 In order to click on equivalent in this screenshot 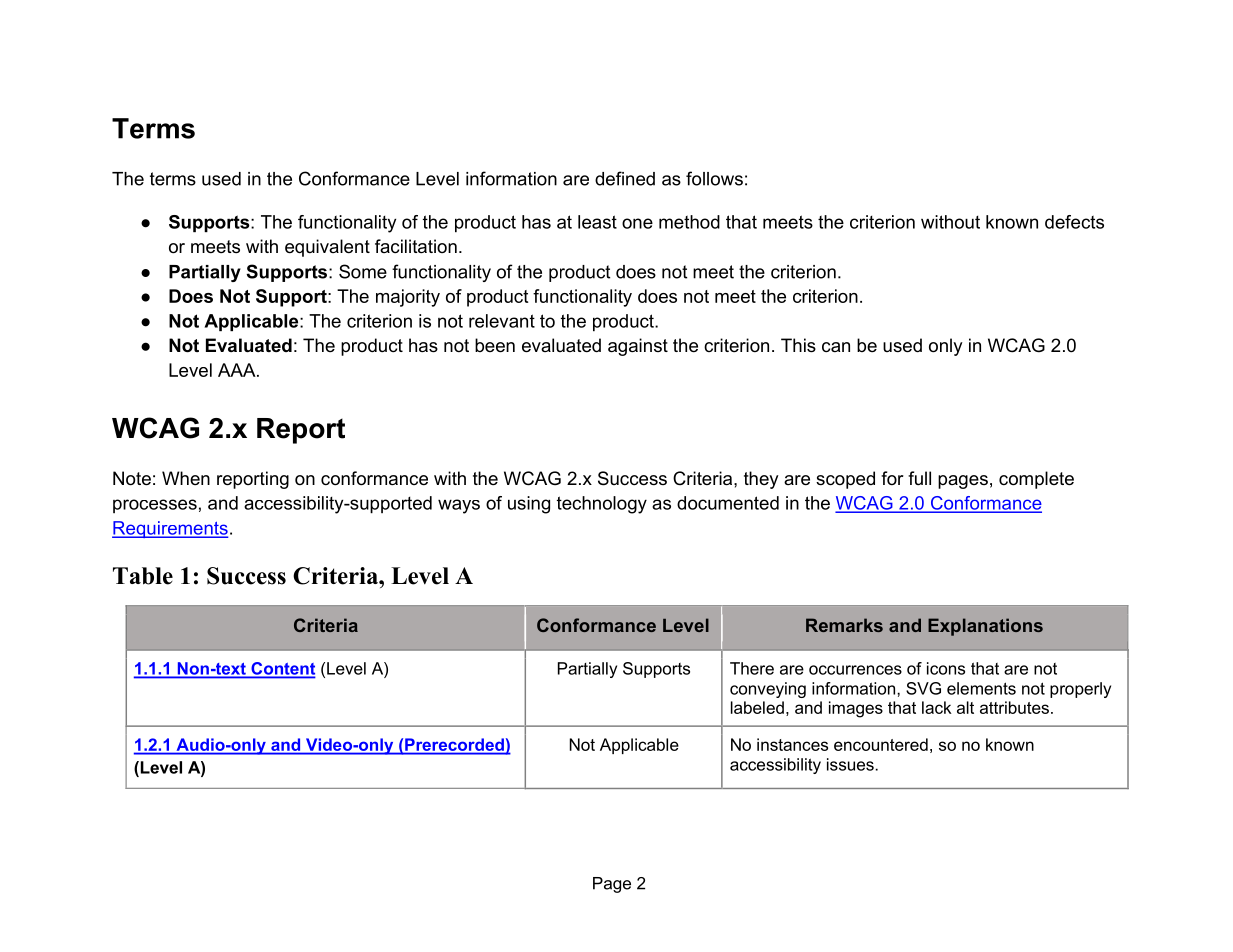, I will do `click(327, 248)`.
